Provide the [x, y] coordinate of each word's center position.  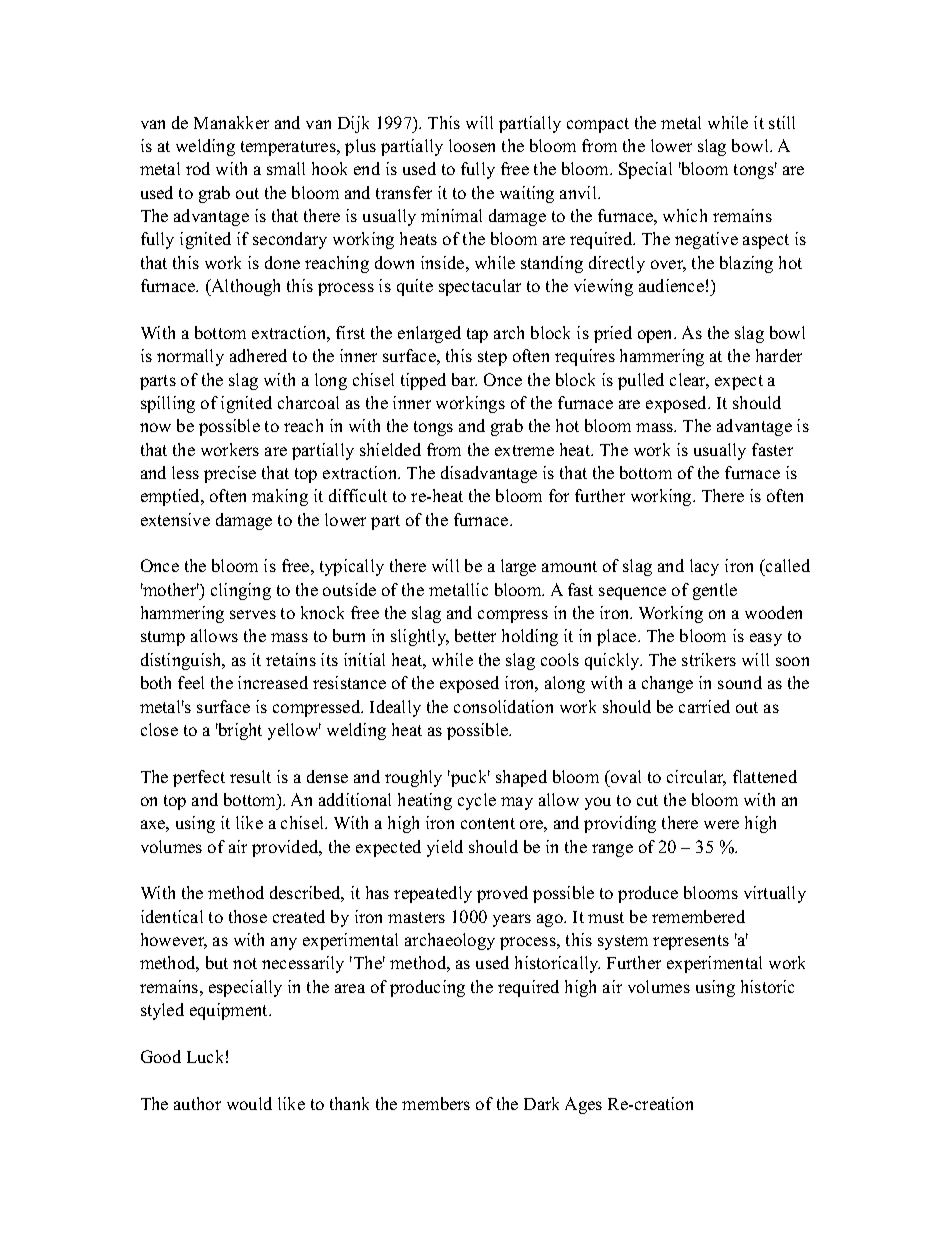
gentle [715, 591]
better [475, 635]
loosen [472, 145]
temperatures [289, 148]
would [249, 1103]
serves [253, 614]
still [782, 122]
